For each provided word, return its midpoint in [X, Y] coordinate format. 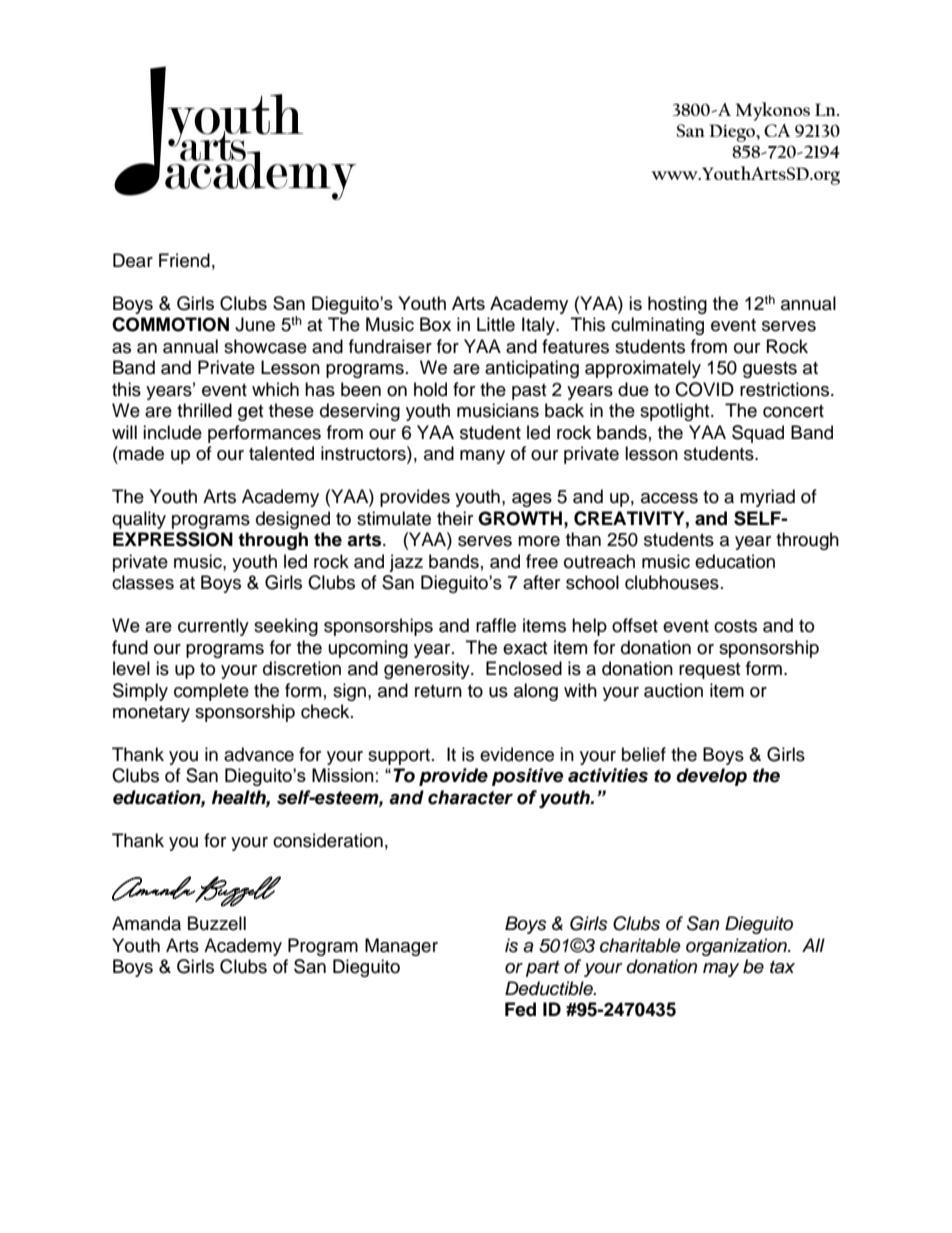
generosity [428, 670]
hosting [677, 305]
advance [259, 754]
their [455, 518]
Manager [401, 947]
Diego [733, 133]
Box [435, 324]
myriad [767, 498]
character [470, 797]
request [709, 671]
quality [139, 520]
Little [496, 324]
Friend [184, 260]
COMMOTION [170, 324]
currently [213, 627]
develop [711, 777]
